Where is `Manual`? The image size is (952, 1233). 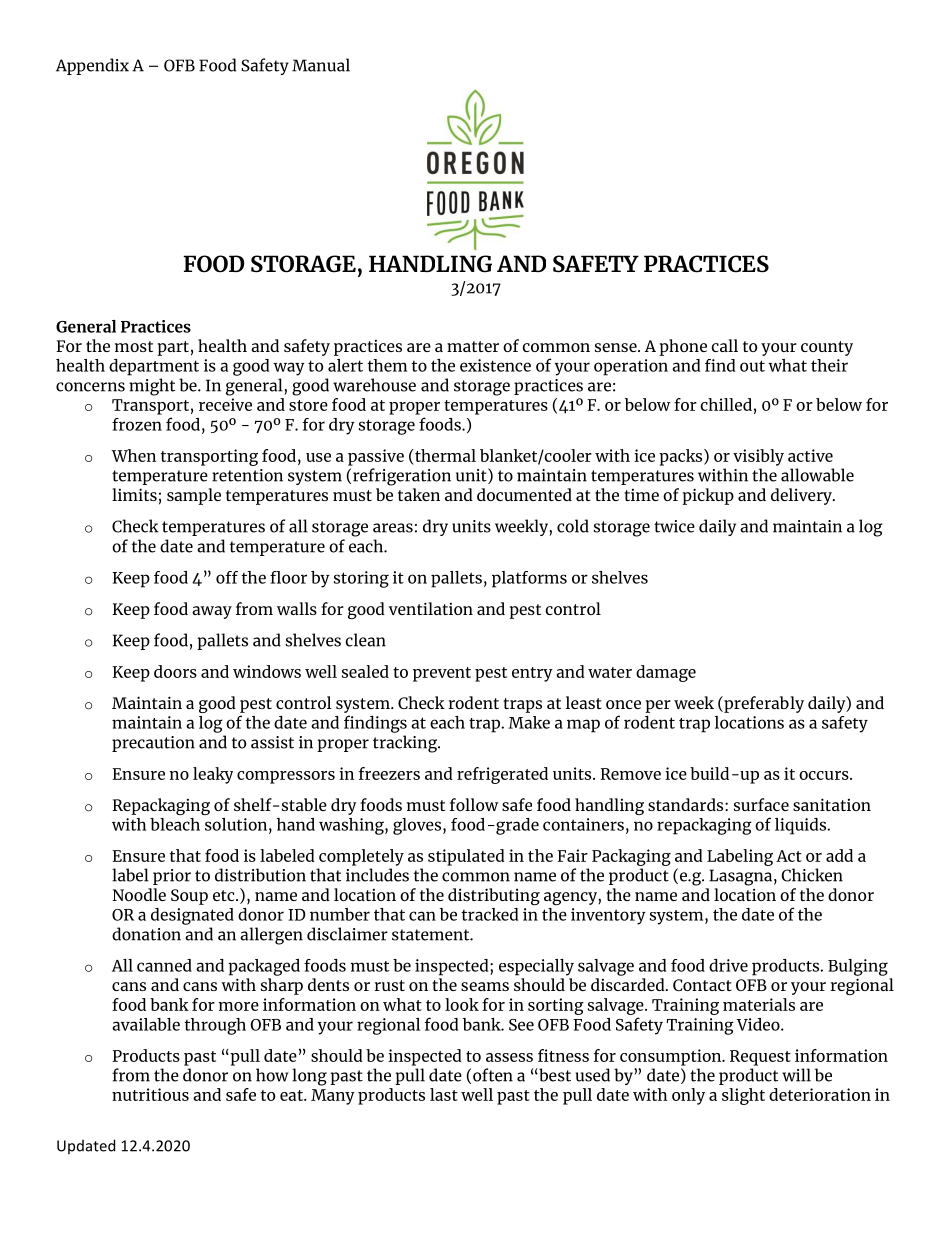 Manual is located at coordinates (321, 65).
